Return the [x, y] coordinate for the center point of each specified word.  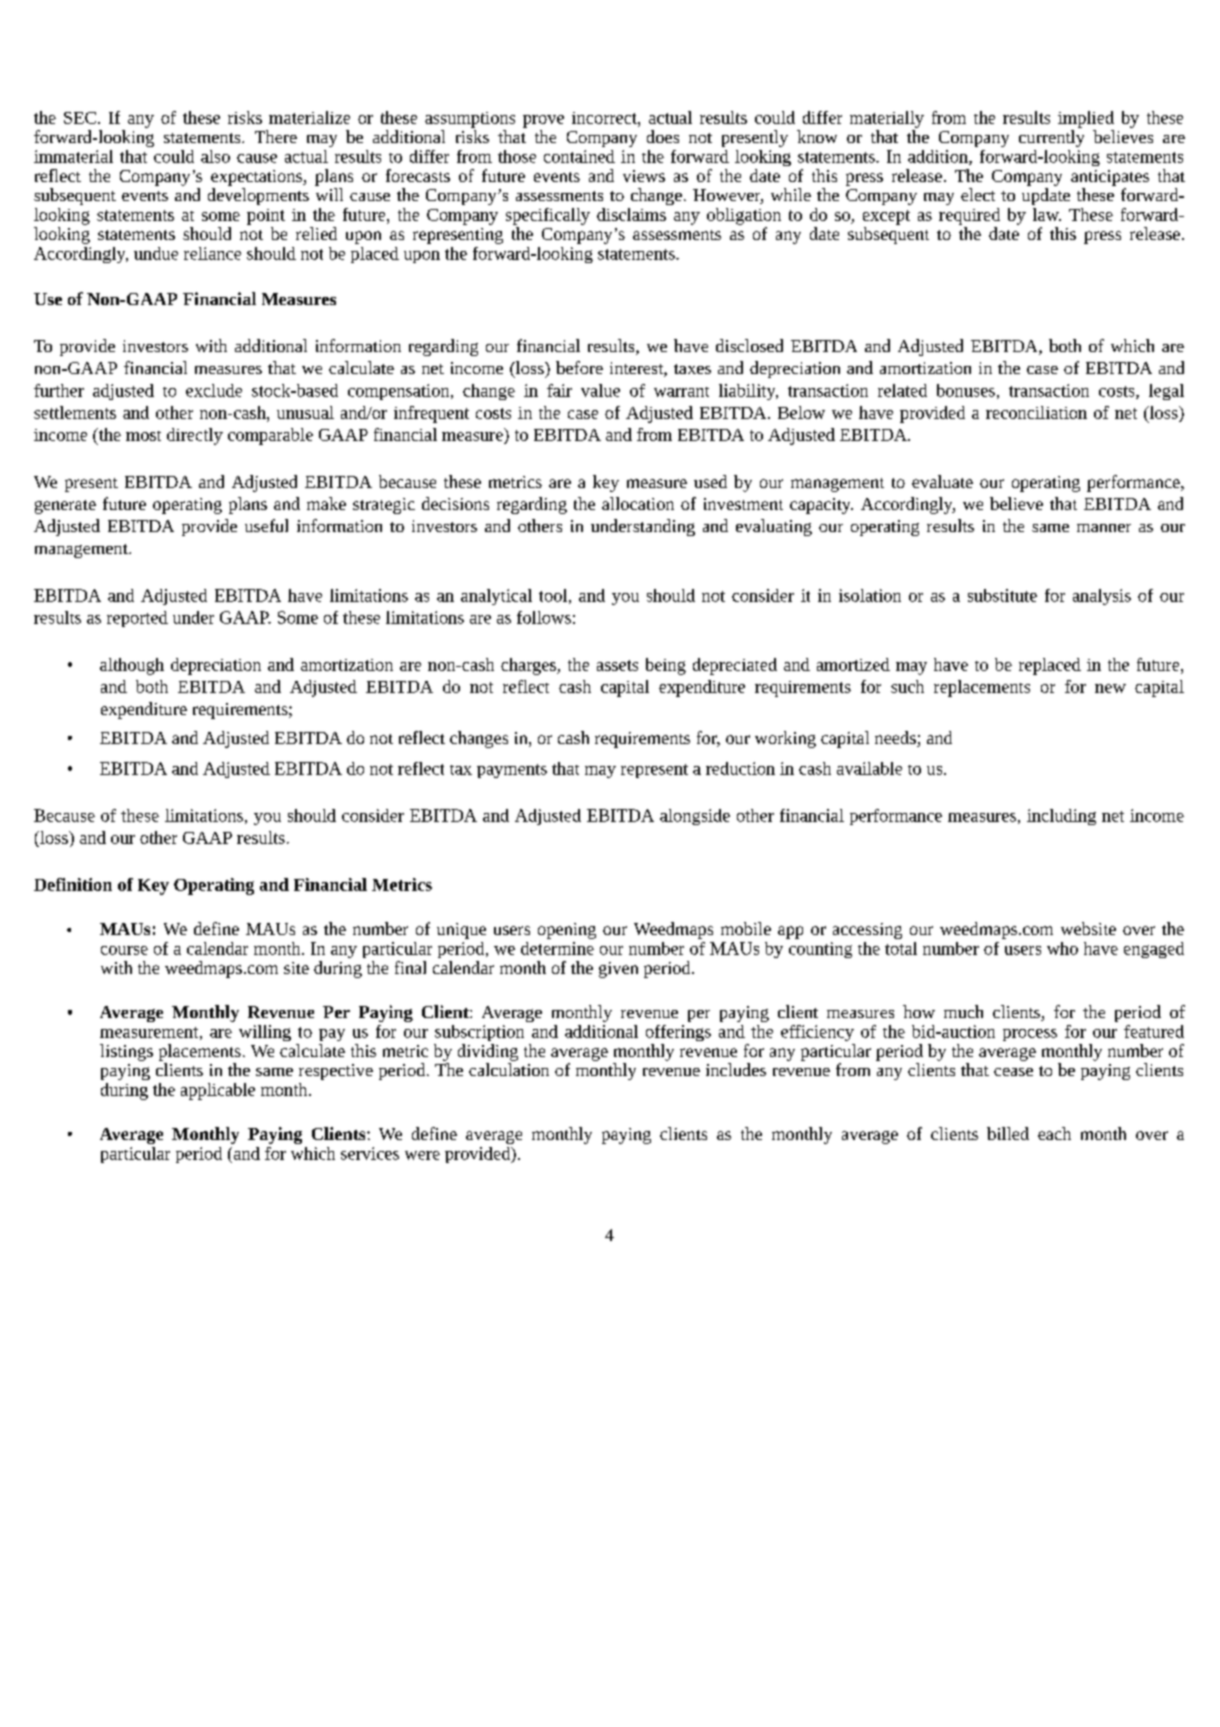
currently [1051, 138]
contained [579, 156]
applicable [218, 1091]
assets [617, 665]
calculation [509, 1069]
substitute [1002, 595]
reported [137, 619]
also [215, 156]
